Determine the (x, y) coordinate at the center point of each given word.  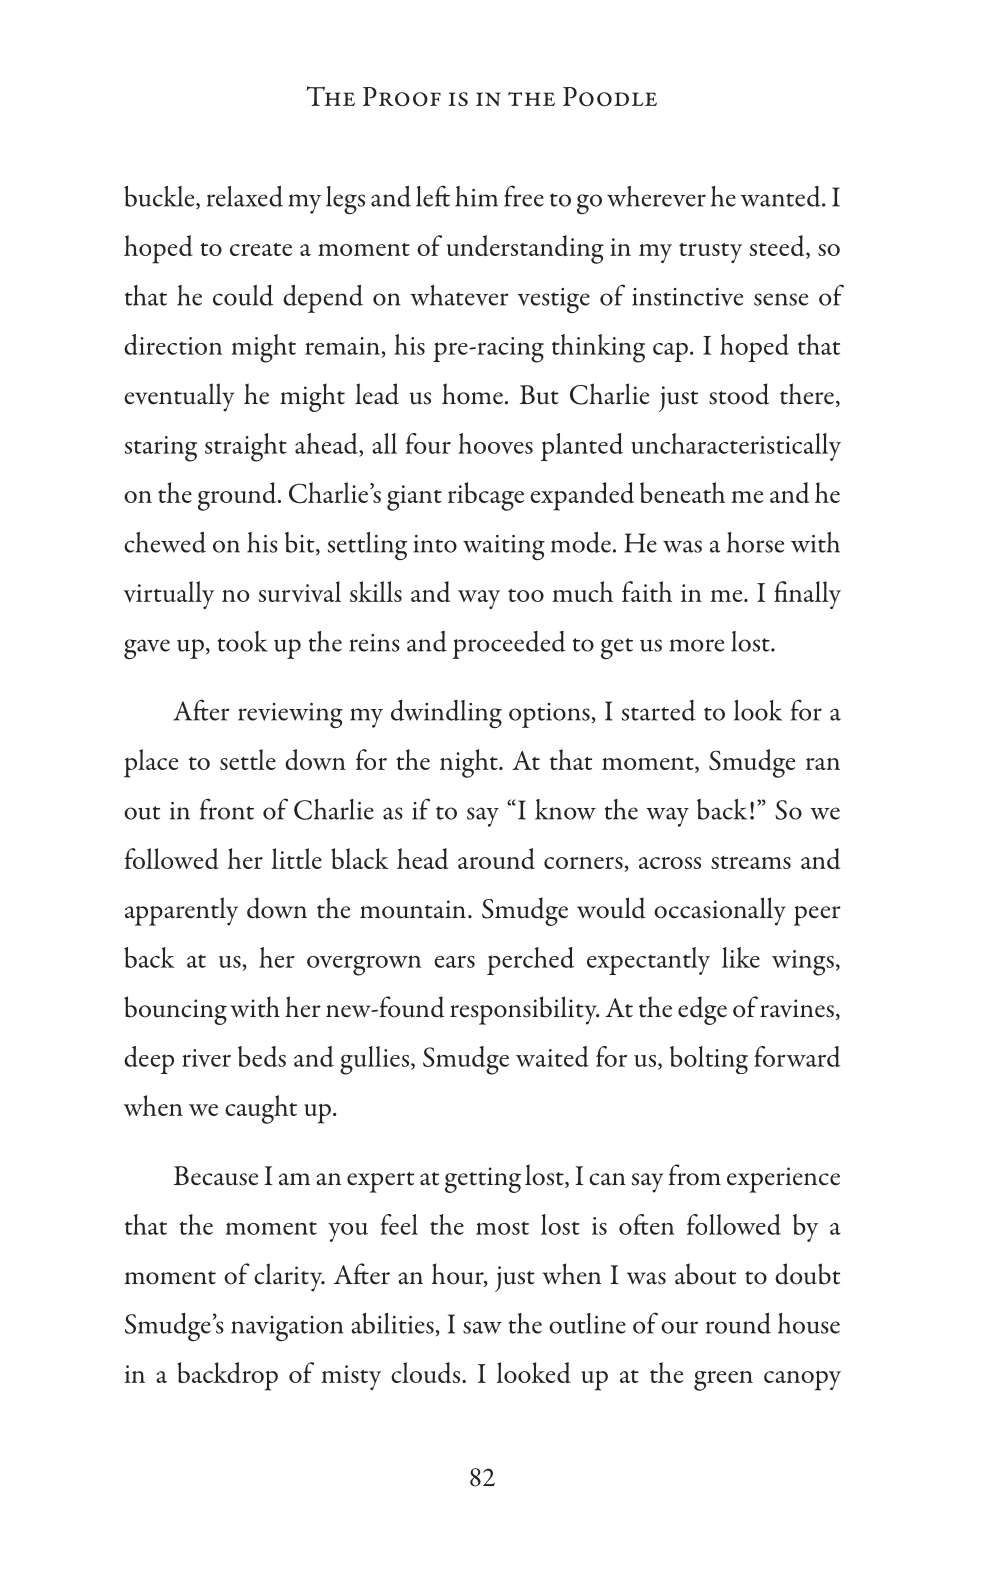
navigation (287, 1328)
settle (248, 759)
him (476, 196)
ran (823, 764)
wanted (782, 196)
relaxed (245, 196)
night (470, 763)
